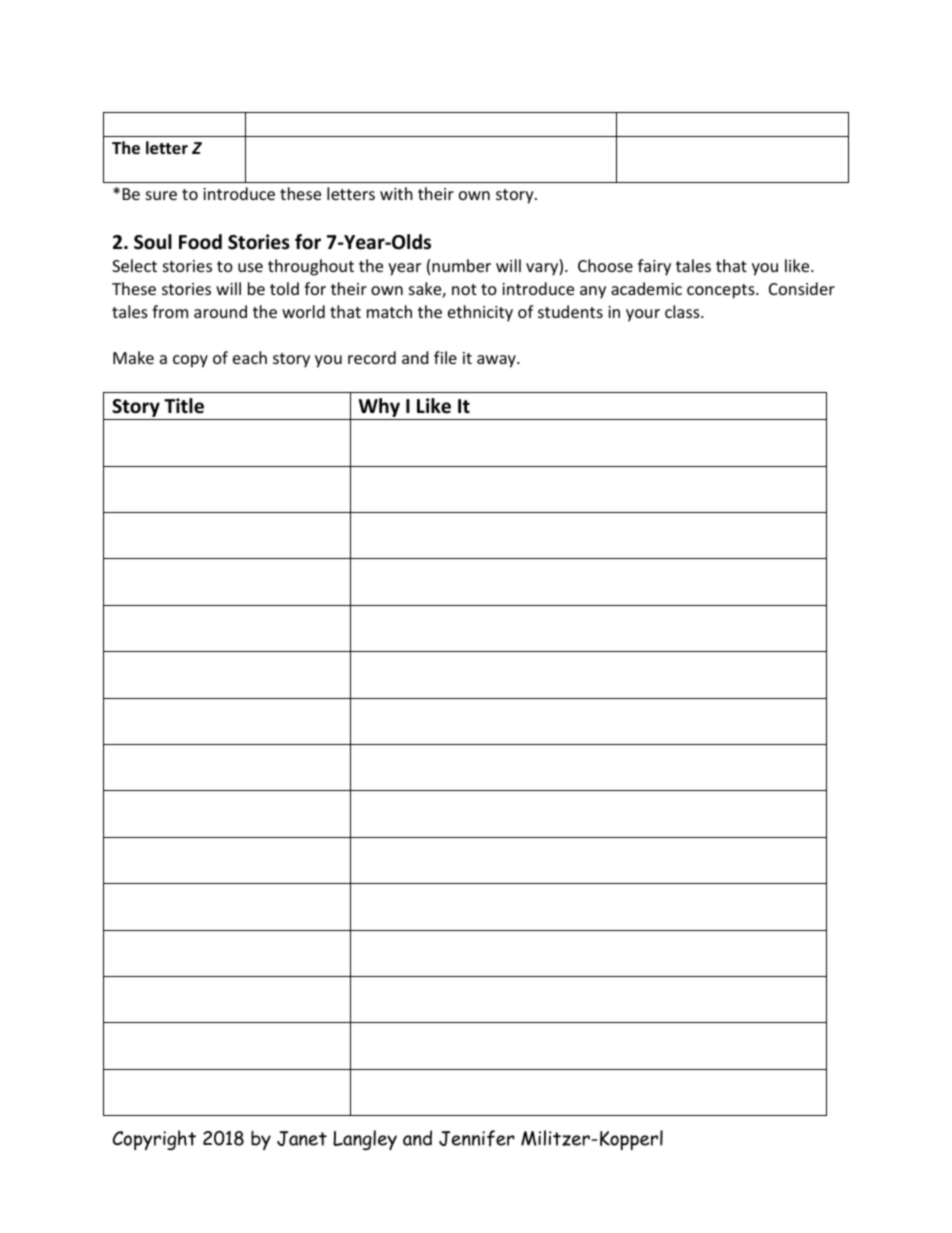  Describe the element at coordinates (722, 291) in the screenshot. I see `concepts` at that location.
